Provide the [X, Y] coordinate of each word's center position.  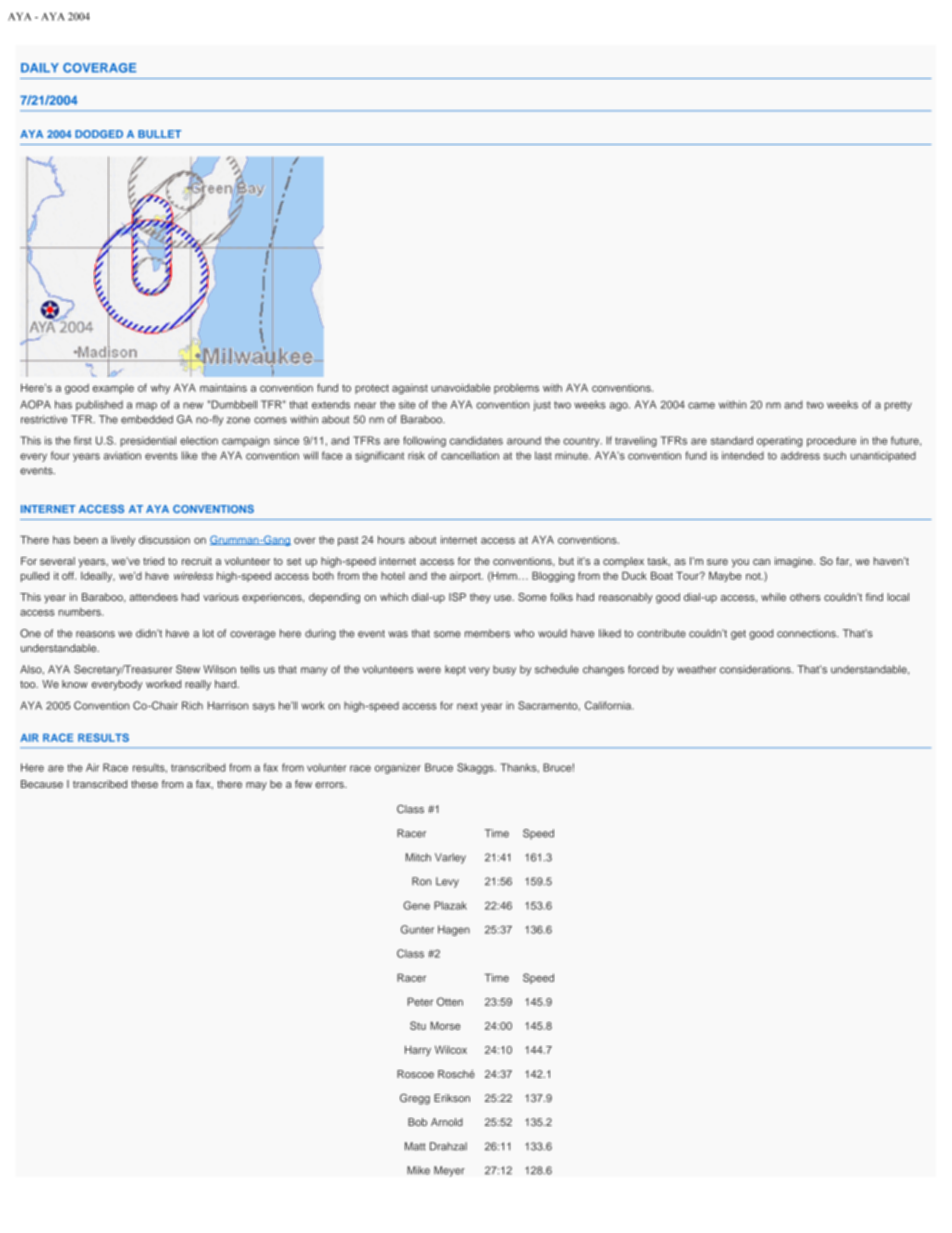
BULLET [159, 134]
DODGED [99, 134]
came [701, 405]
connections [807, 633]
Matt [415, 1146]
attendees [153, 597]
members [487, 633]
